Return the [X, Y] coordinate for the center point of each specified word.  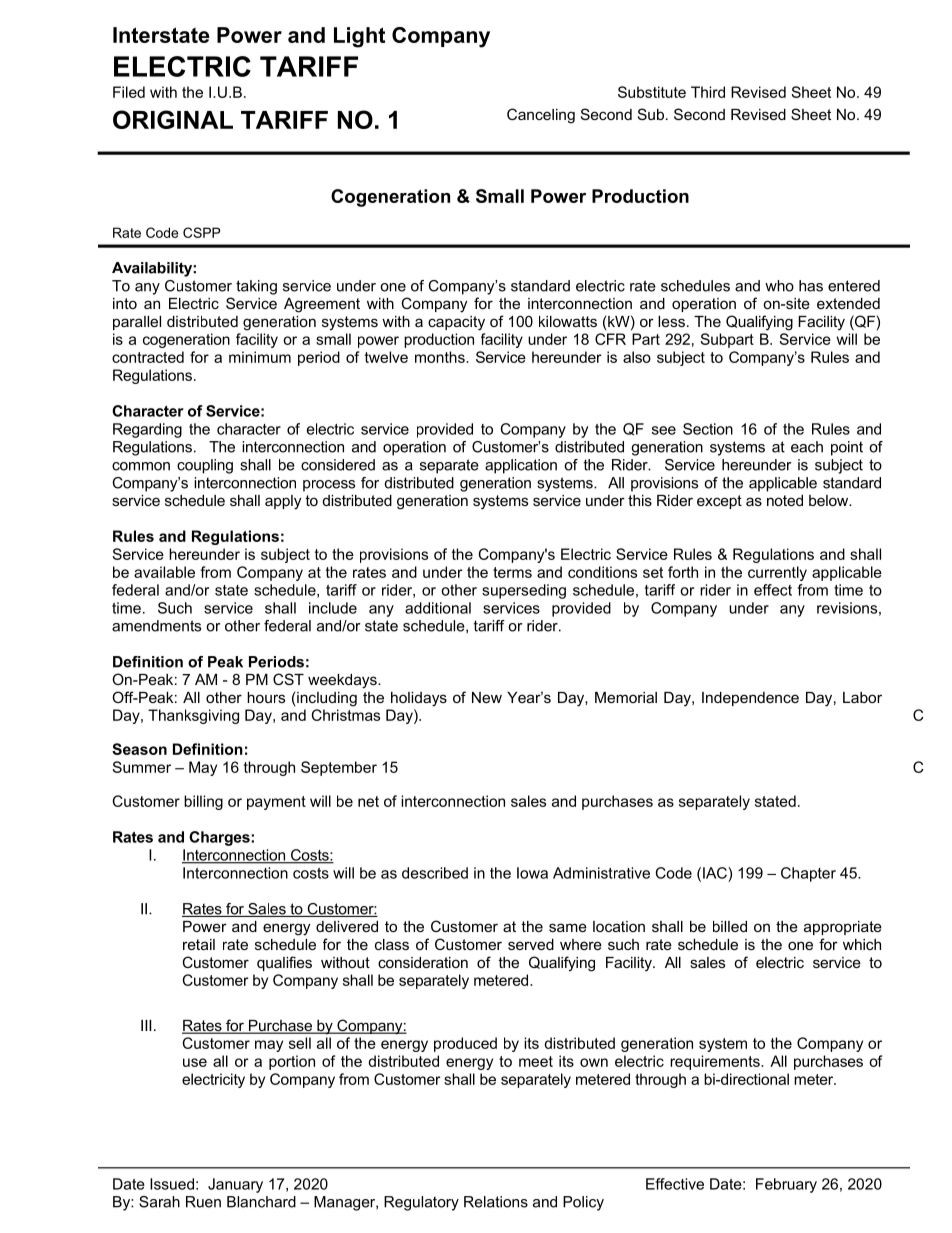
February [786, 1185]
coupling [205, 466]
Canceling [541, 116]
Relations [496, 1202]
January [235, 1185]
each [807, 447]
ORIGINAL [173, 119]
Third [708, 92]
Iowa [532, 873]
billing [203, 802]
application [521, 466]
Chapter [808, 874]
